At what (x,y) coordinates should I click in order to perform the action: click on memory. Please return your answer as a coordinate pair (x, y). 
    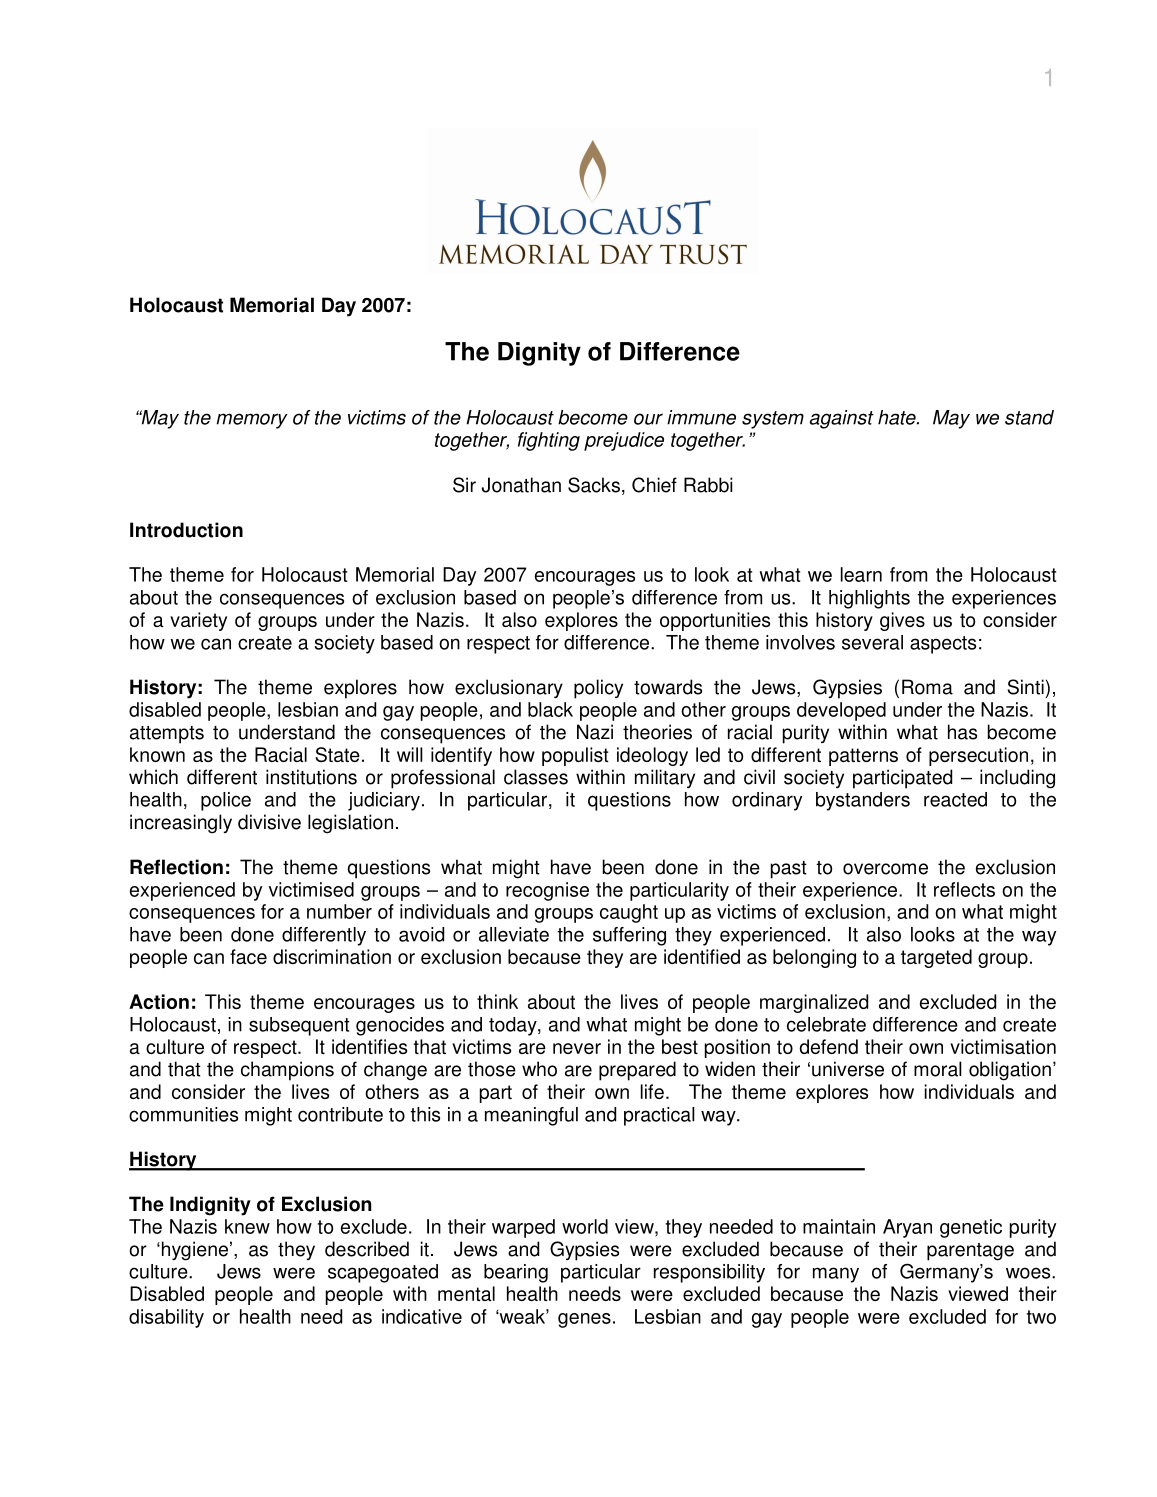
    Looking at the image, I should click on (252, 421).
